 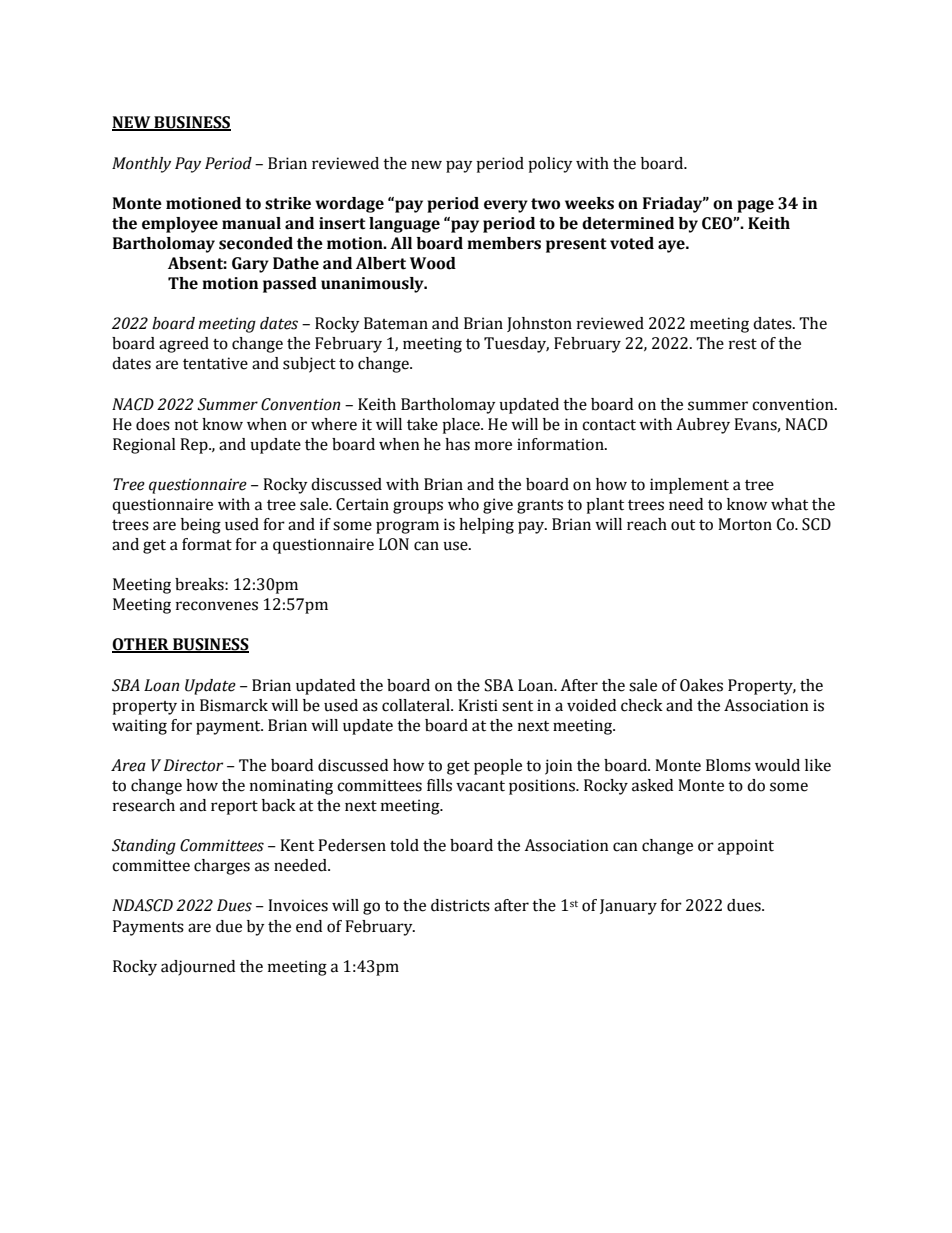 What do you see at coordinates (506, 206) in the page?
I see `every` at bounding box center [506, 206].
